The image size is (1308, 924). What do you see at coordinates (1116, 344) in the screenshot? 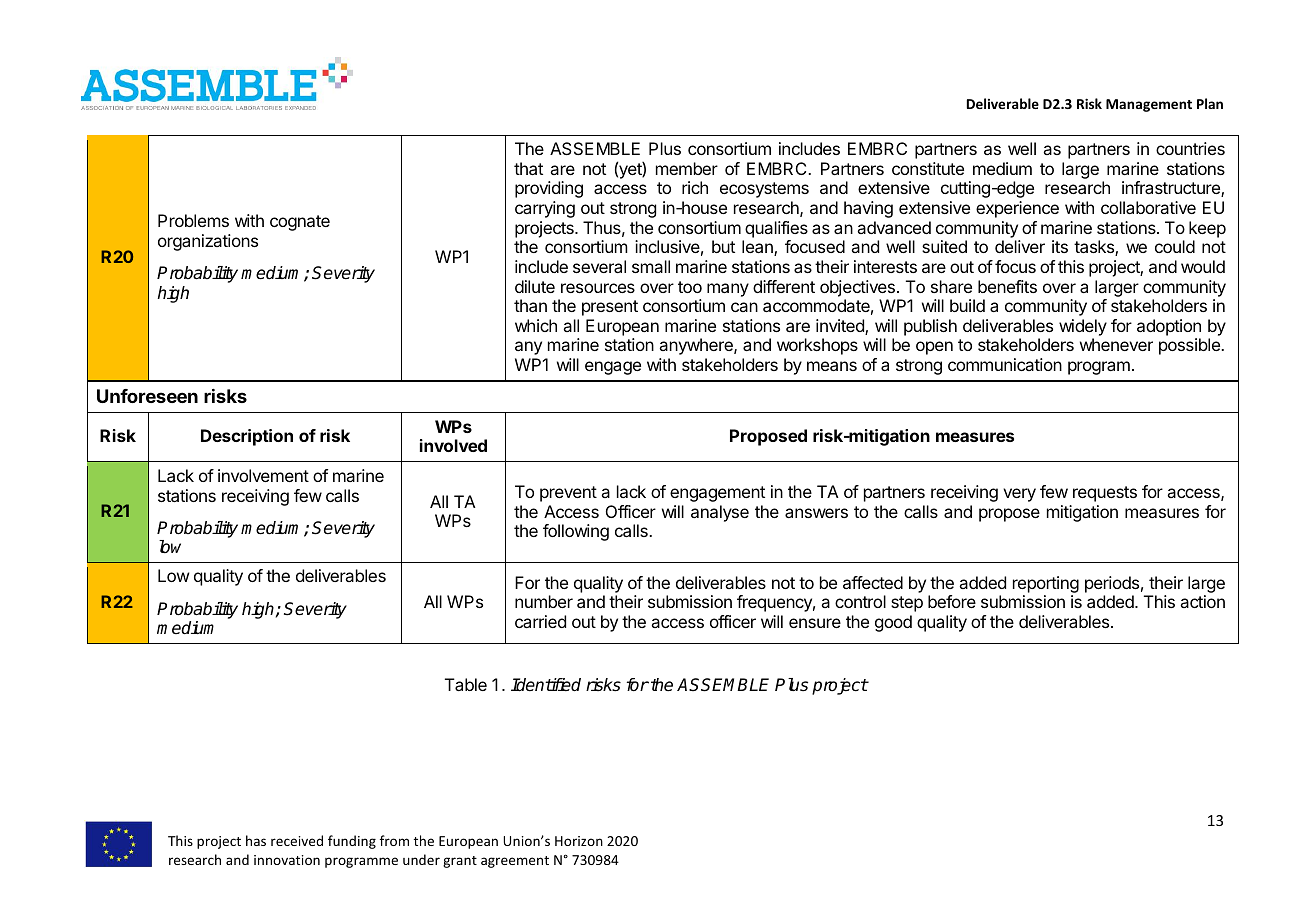
I see `whenever` at bounding box center [1116, 344].
